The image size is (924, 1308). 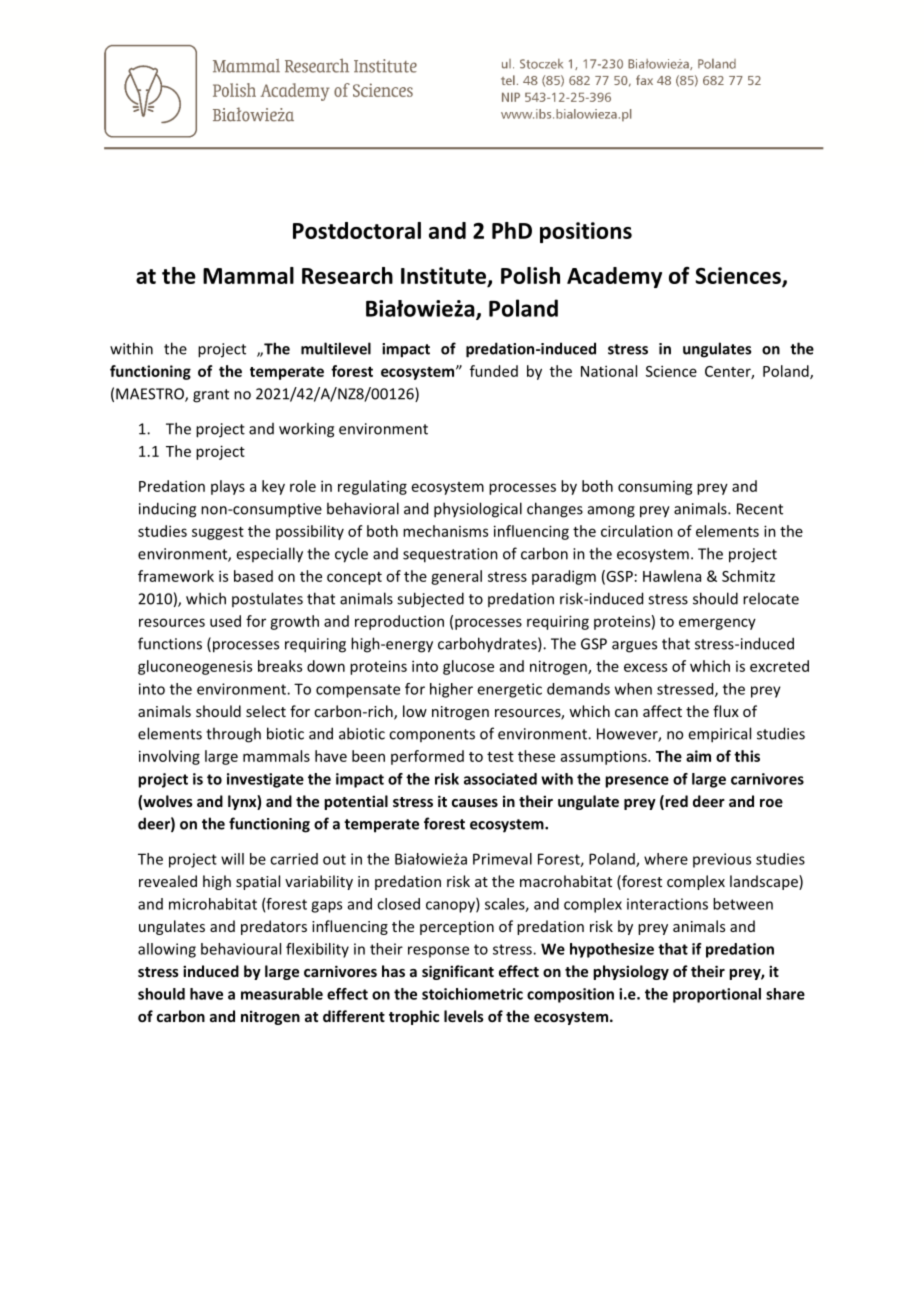 I want to click on proportional, so click(x=717, y=995).
